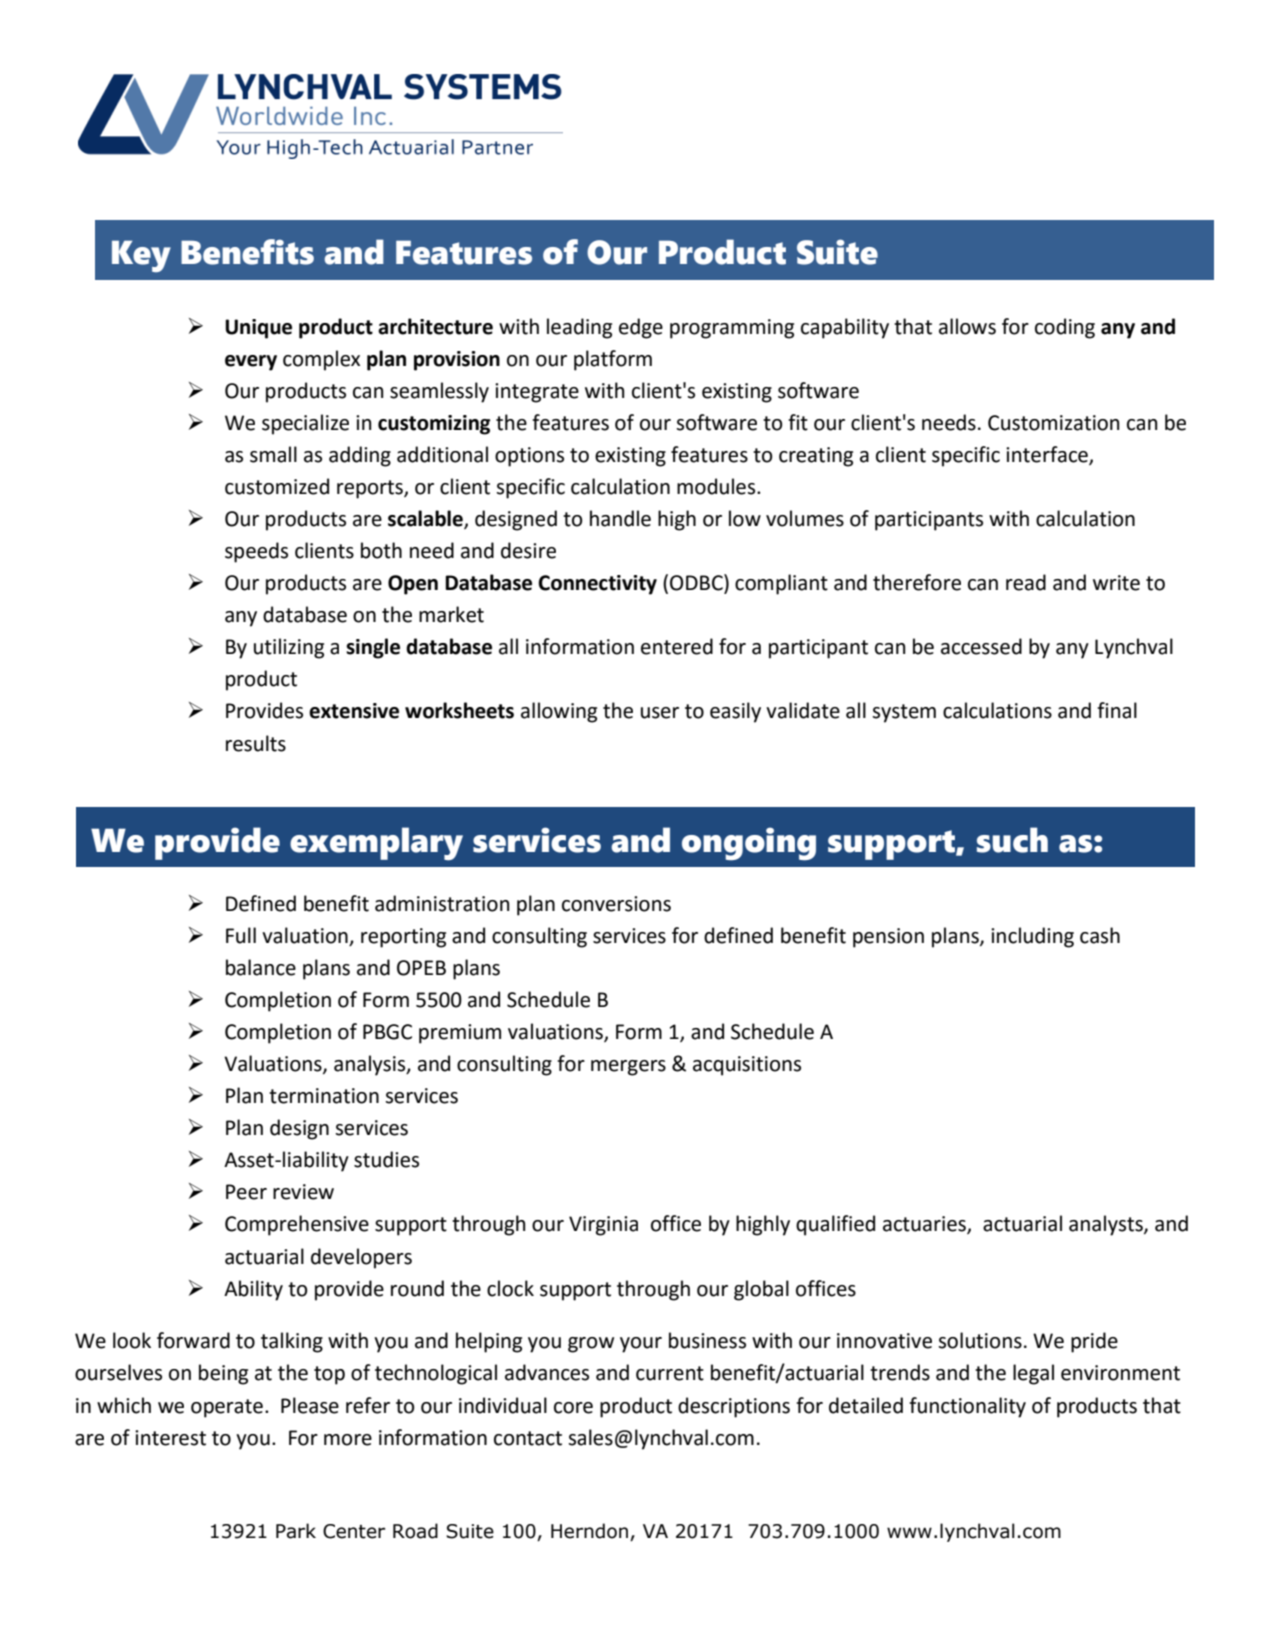 The width and height of the document is (1271, 1644). What do you see at coordinates (296, 1531) in the document?
I see `Park` at bounding box center [296, 1531].
